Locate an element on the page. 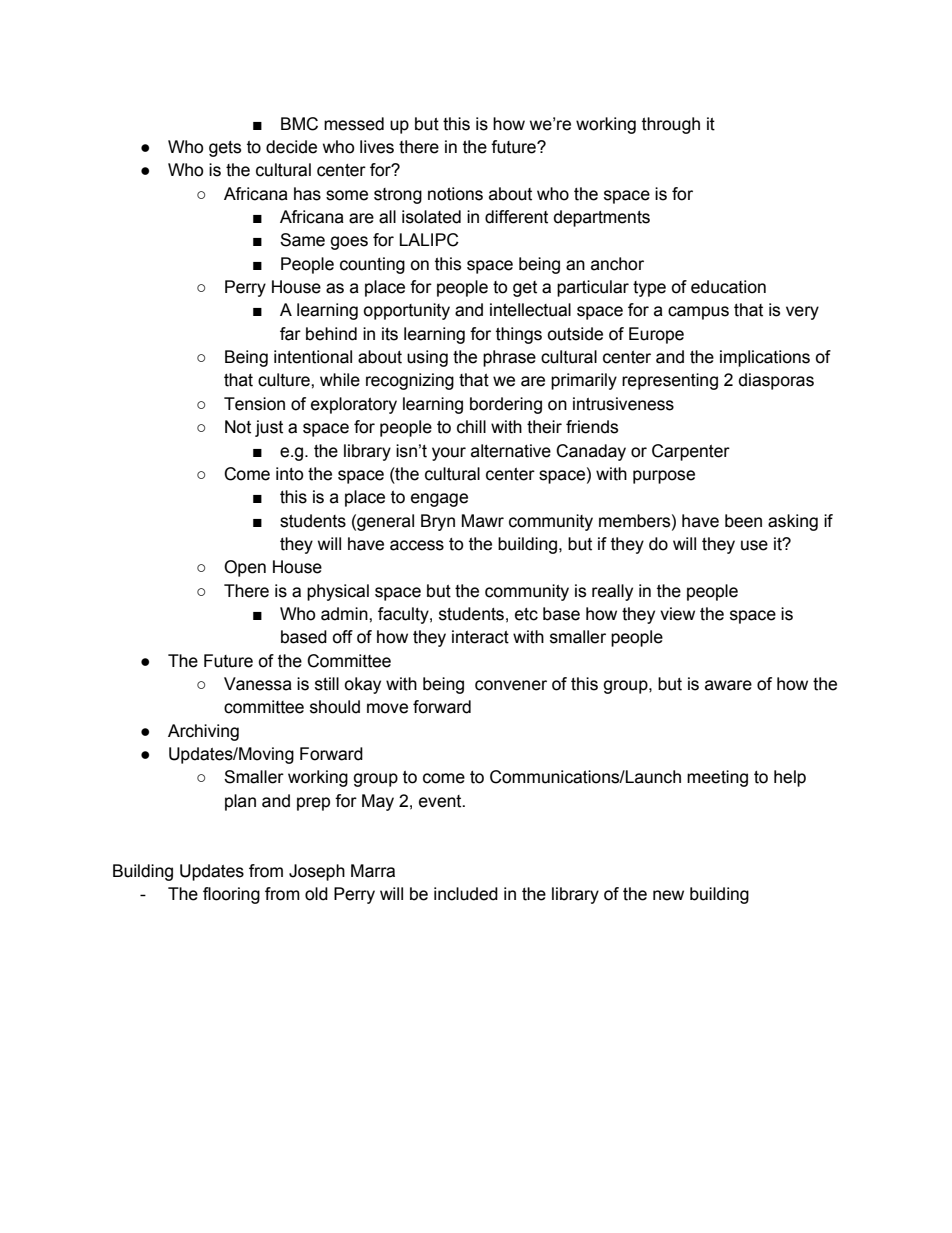  Mawr is located at coordinates (483, 521).
